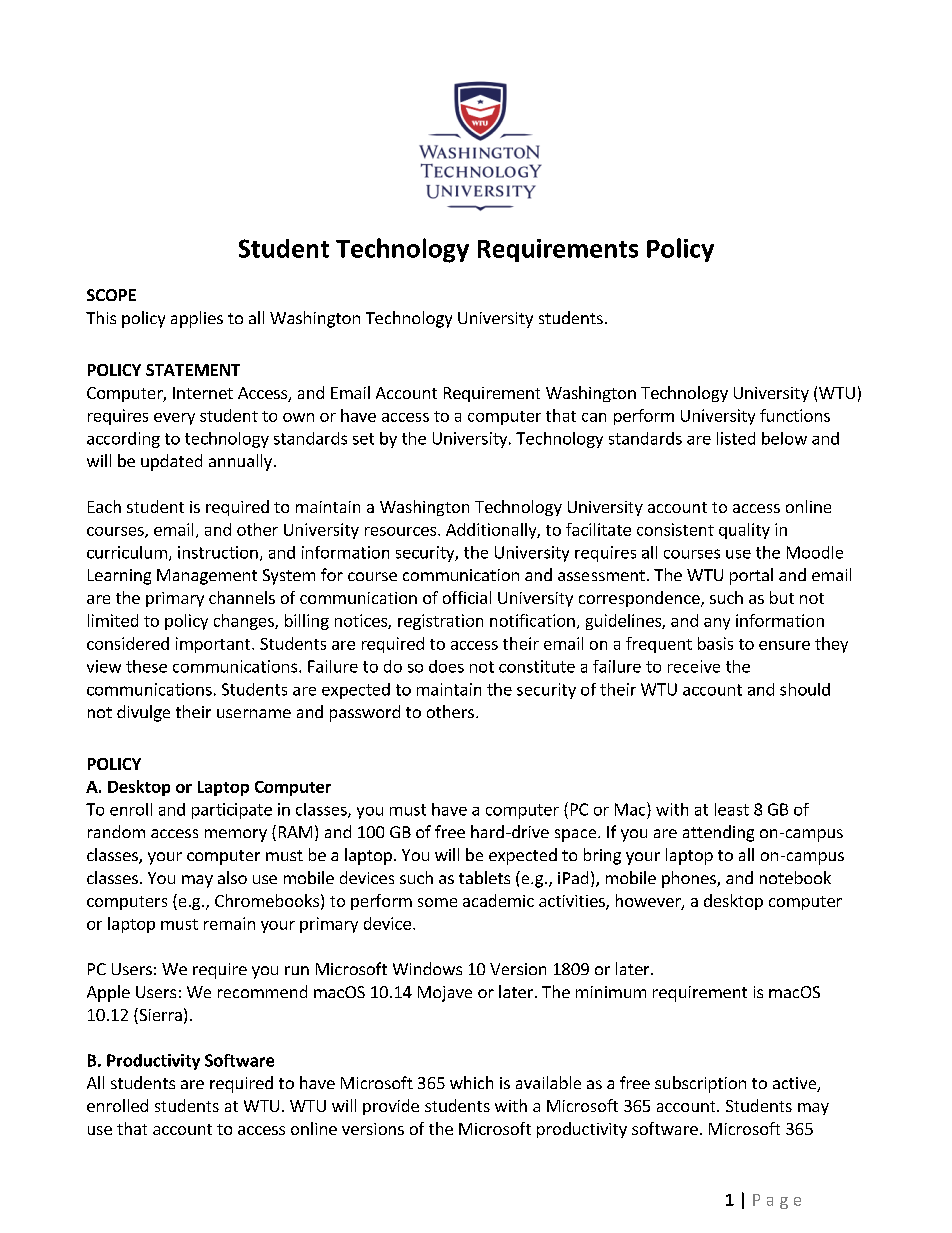 The image size is (952, 1233). I want to click on divulge, so click(143, 713).
